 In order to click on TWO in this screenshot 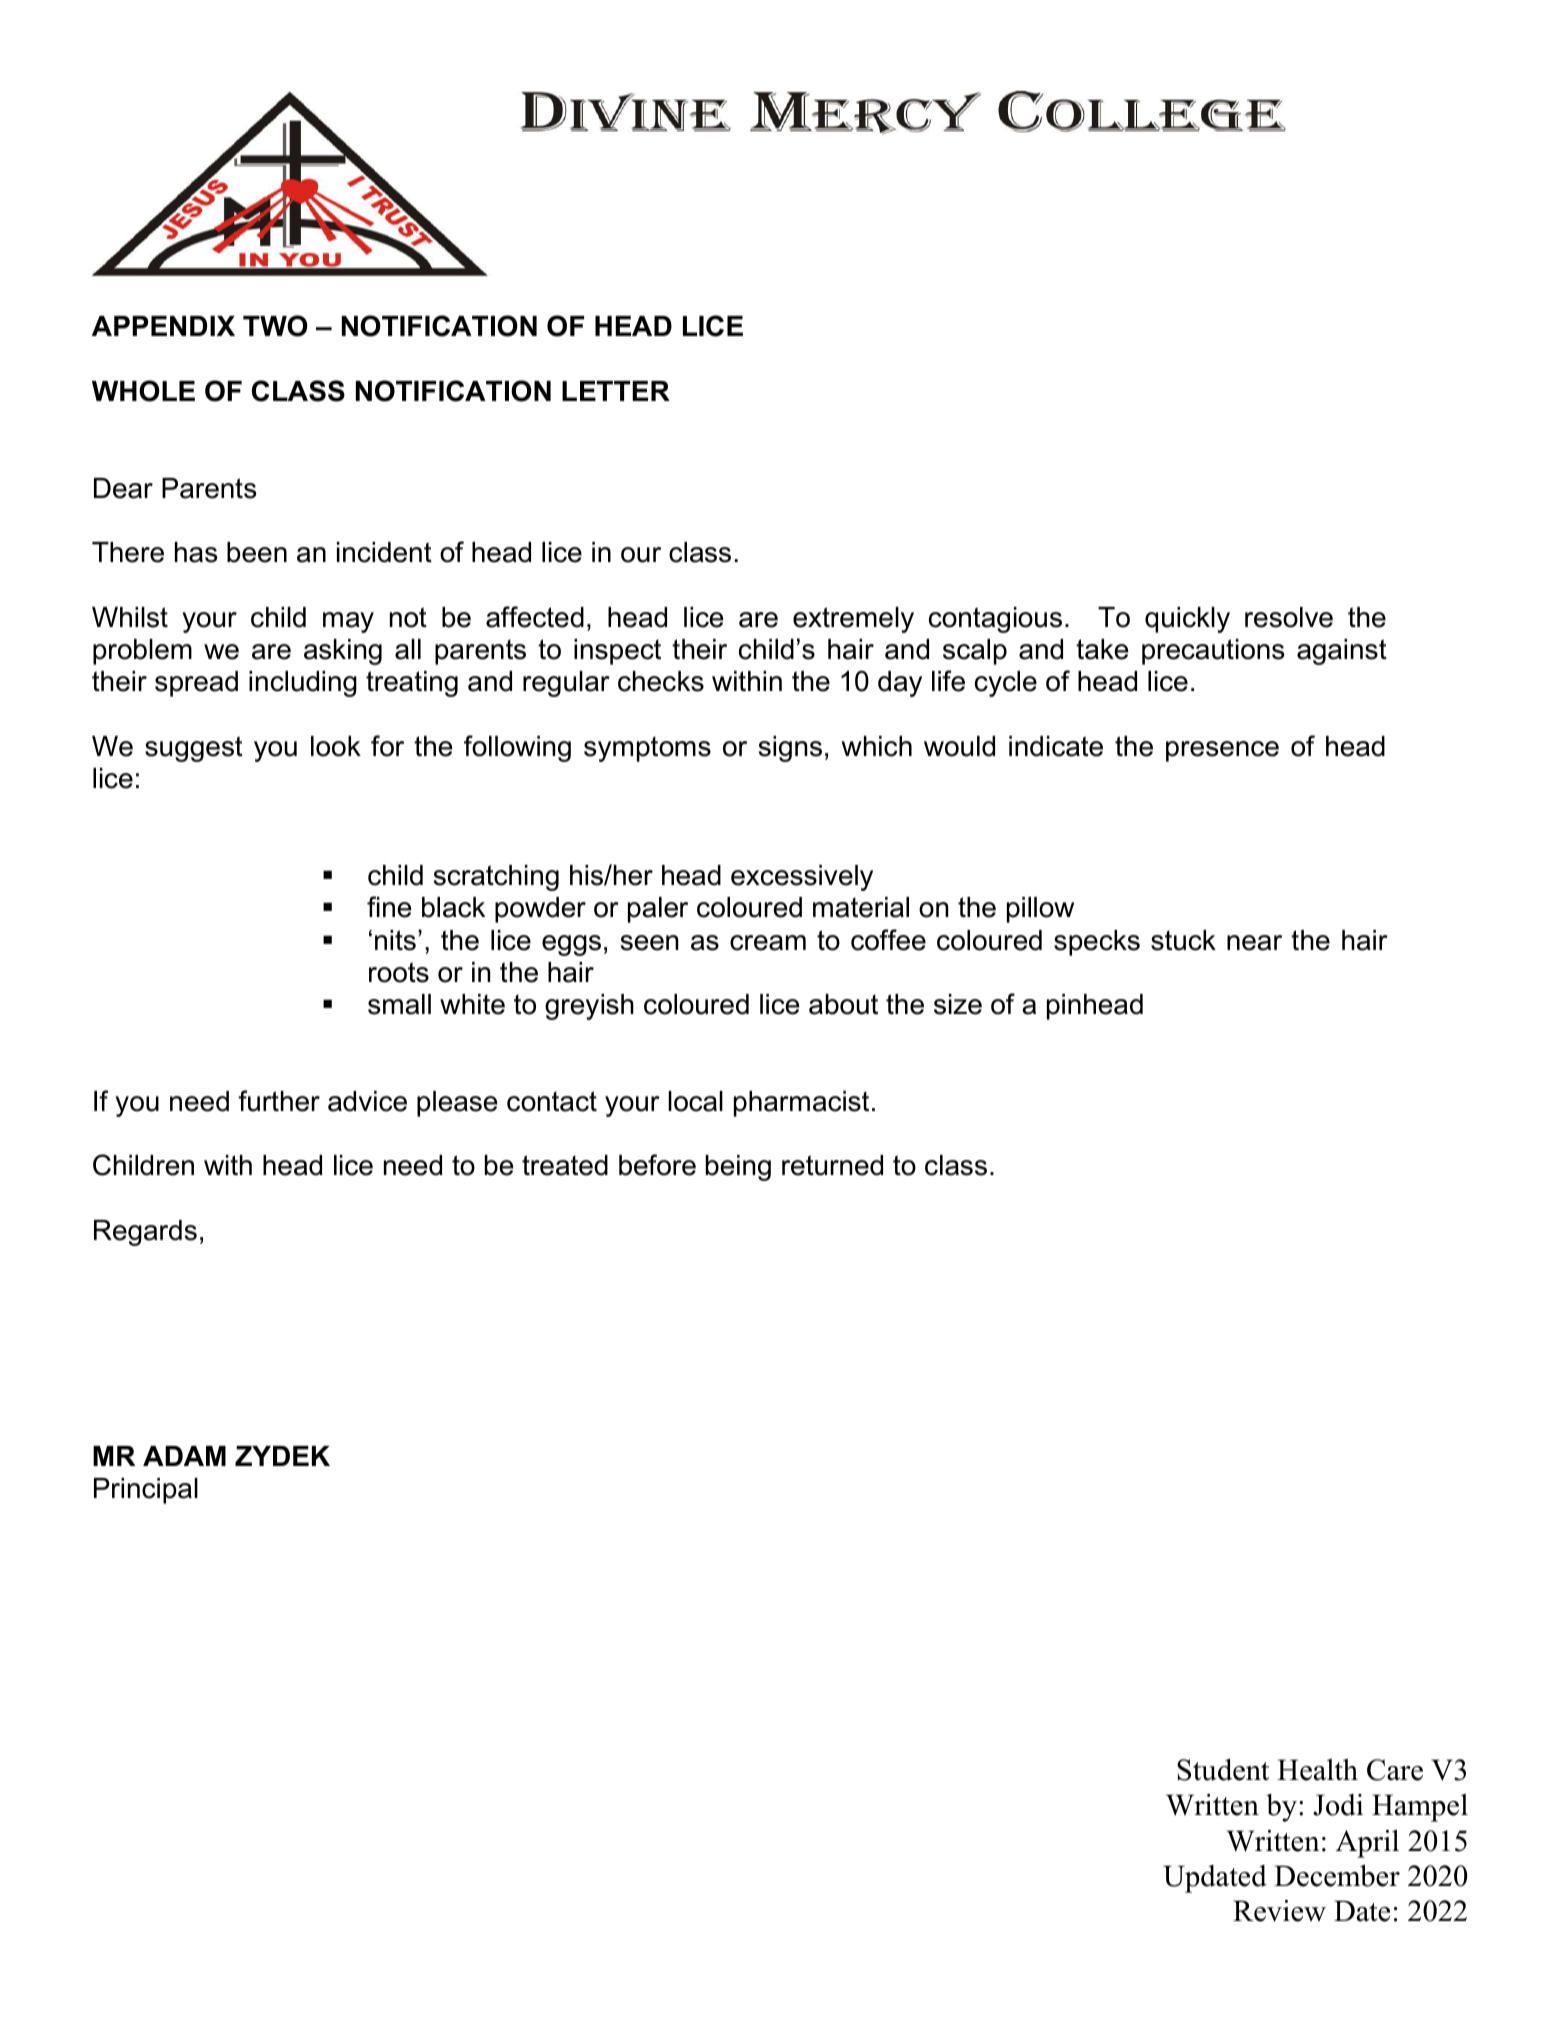, I will do `click(275, 326)`.
